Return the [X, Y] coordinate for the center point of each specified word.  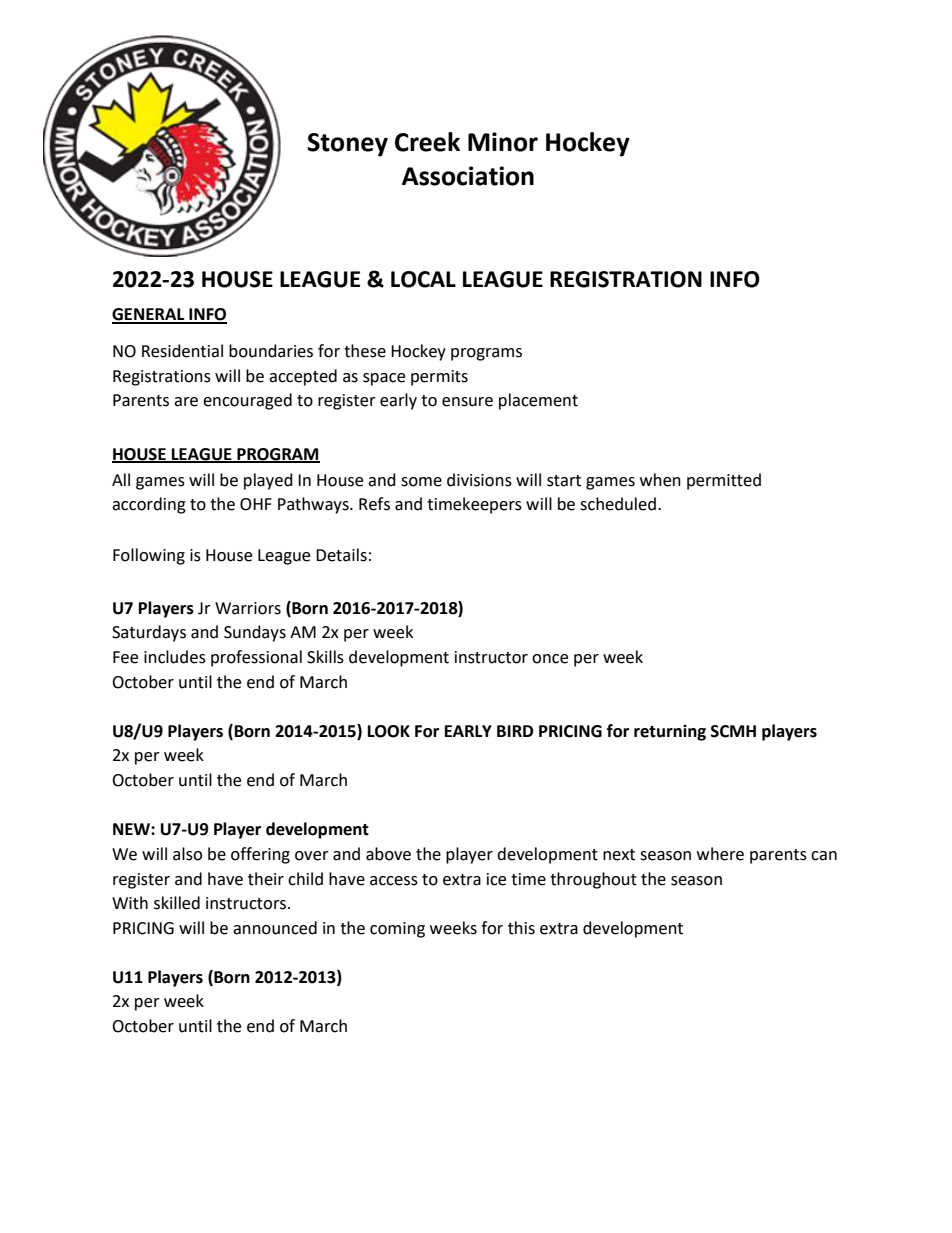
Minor [503, 142]
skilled [177, 903]
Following [149, 556]
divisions [479, 480]
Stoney [347, 145]
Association [468, 176]
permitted [724, 481]
